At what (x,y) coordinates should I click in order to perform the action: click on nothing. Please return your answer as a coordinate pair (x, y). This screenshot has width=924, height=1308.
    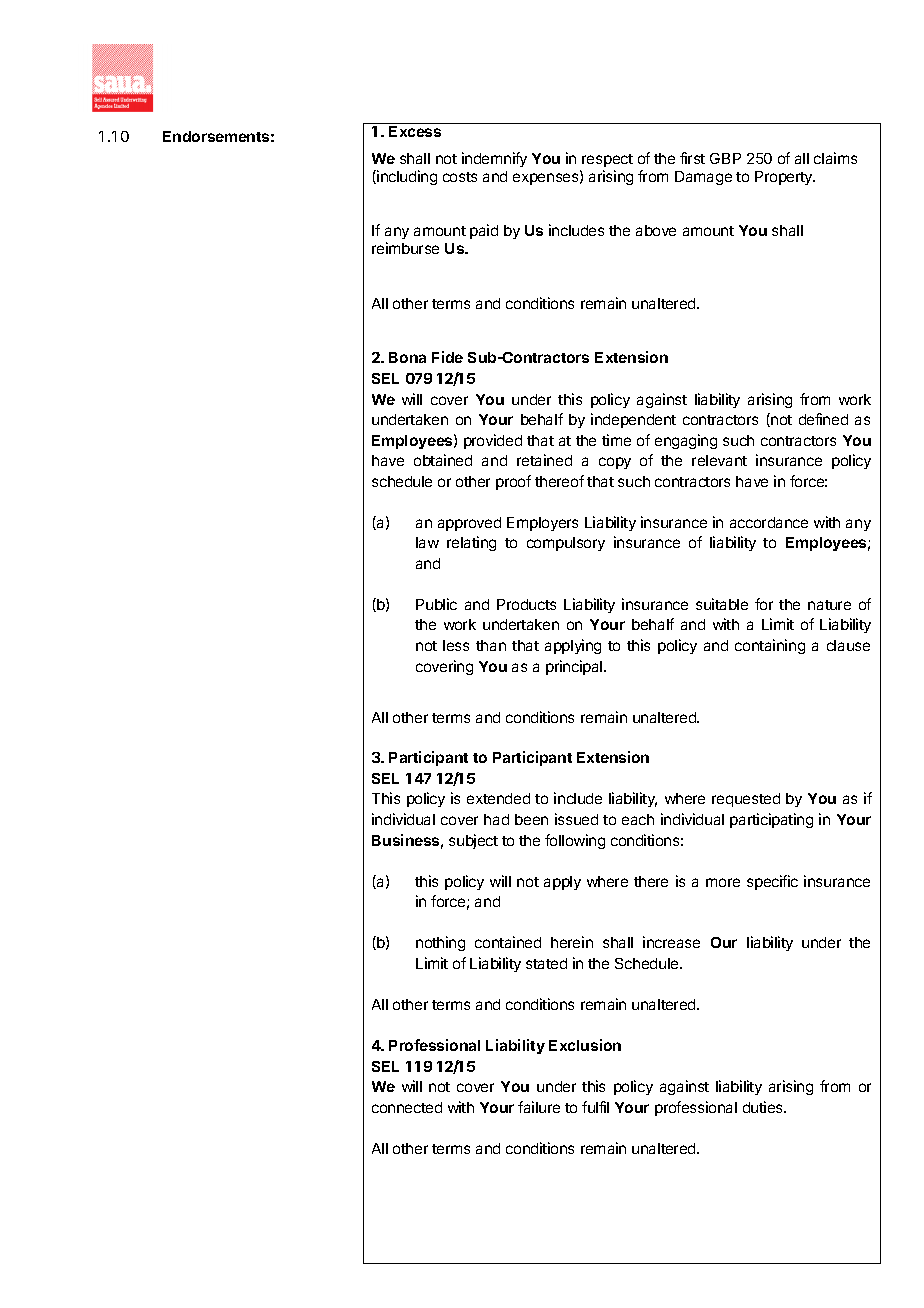
    Looking at the image, I should click on (440, 943).
